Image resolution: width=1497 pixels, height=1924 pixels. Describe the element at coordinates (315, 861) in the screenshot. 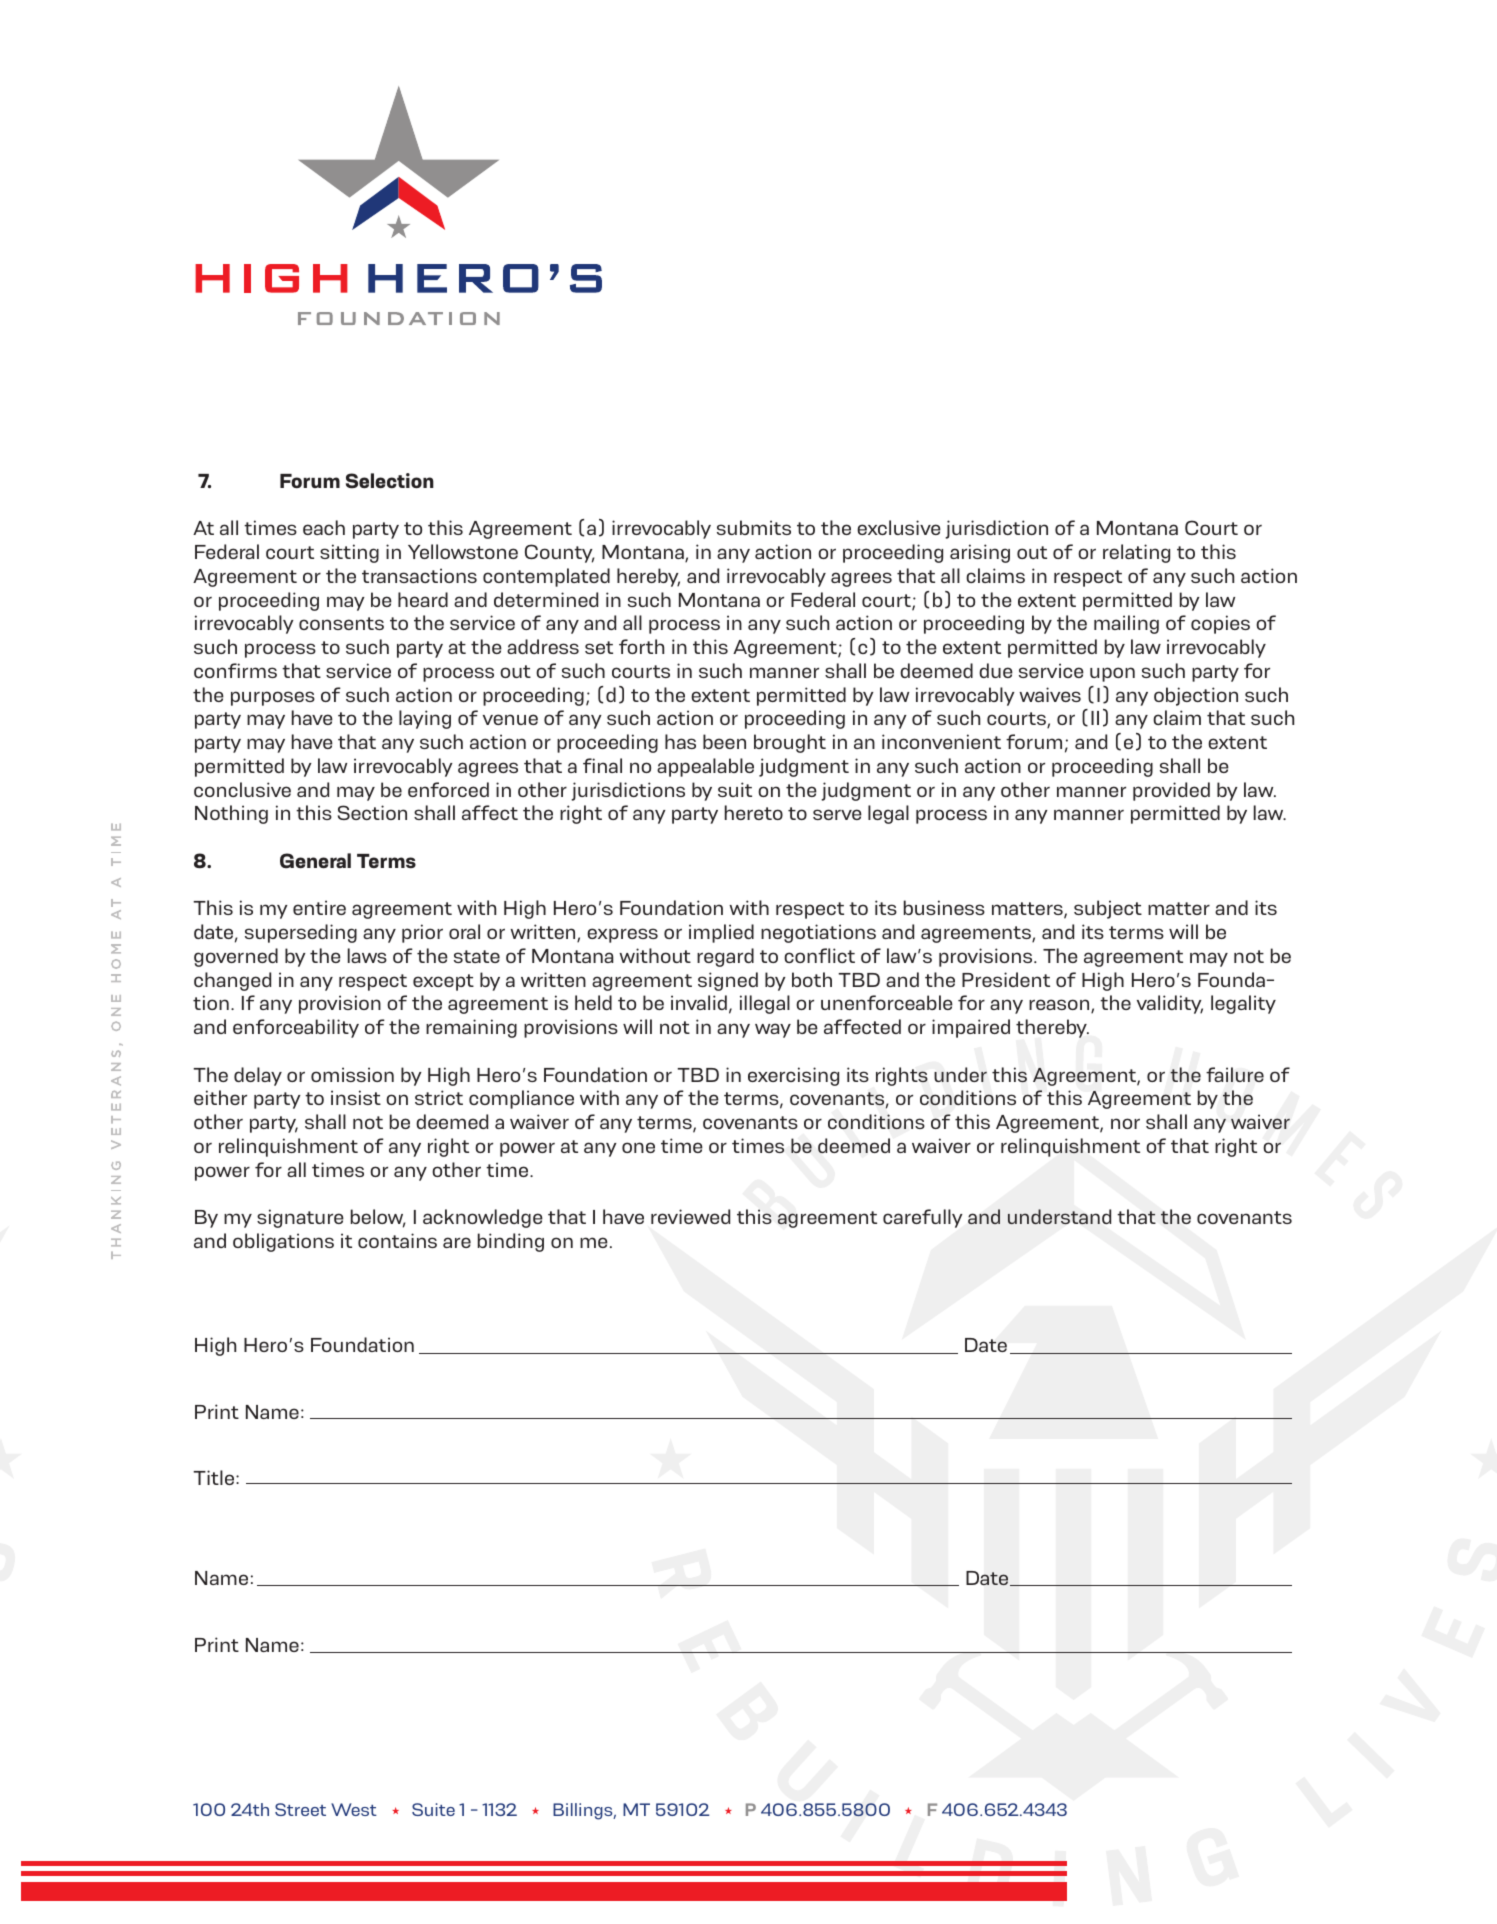

I see `General` at that location.
